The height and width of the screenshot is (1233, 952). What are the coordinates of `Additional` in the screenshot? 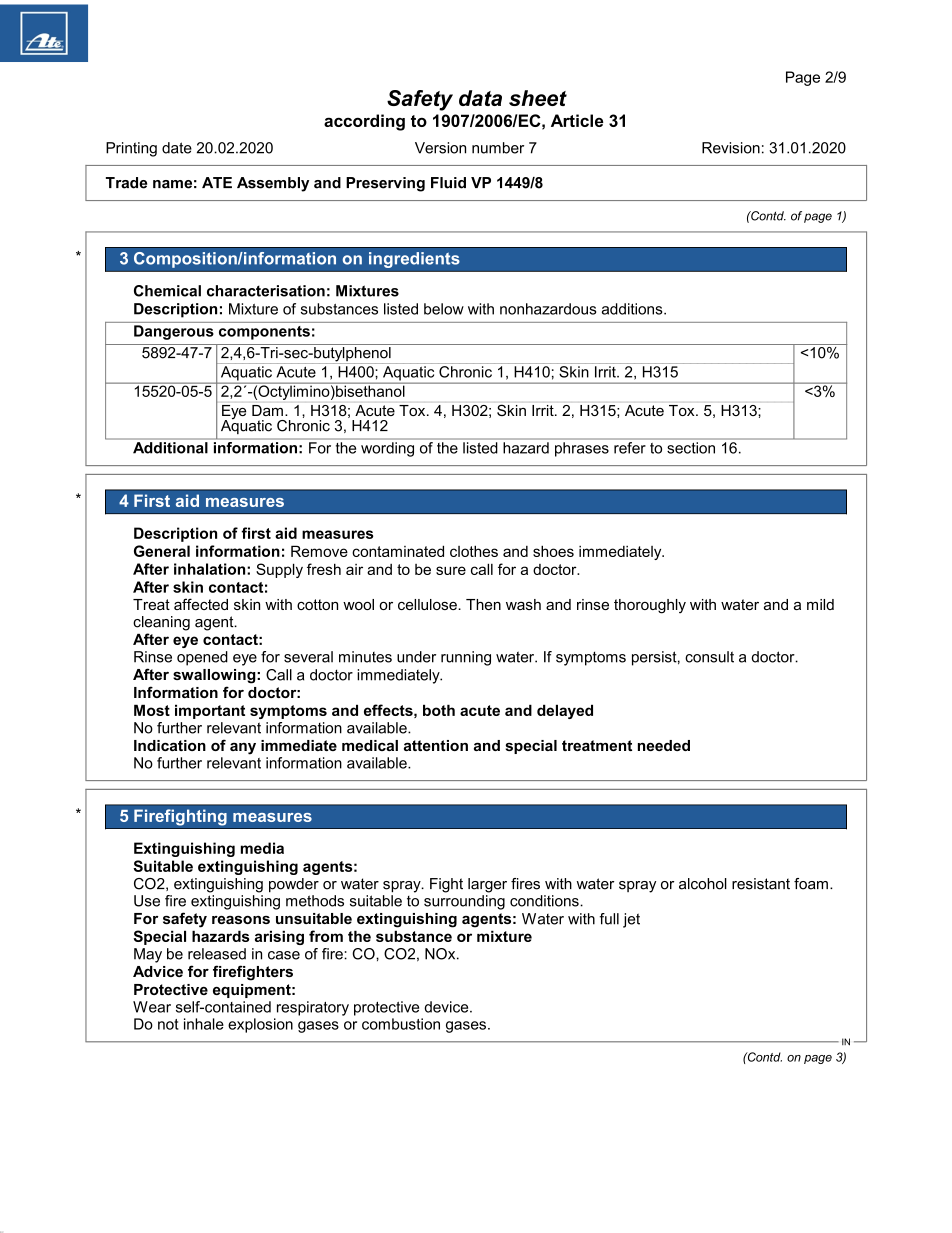 It's located at (170, 448).
